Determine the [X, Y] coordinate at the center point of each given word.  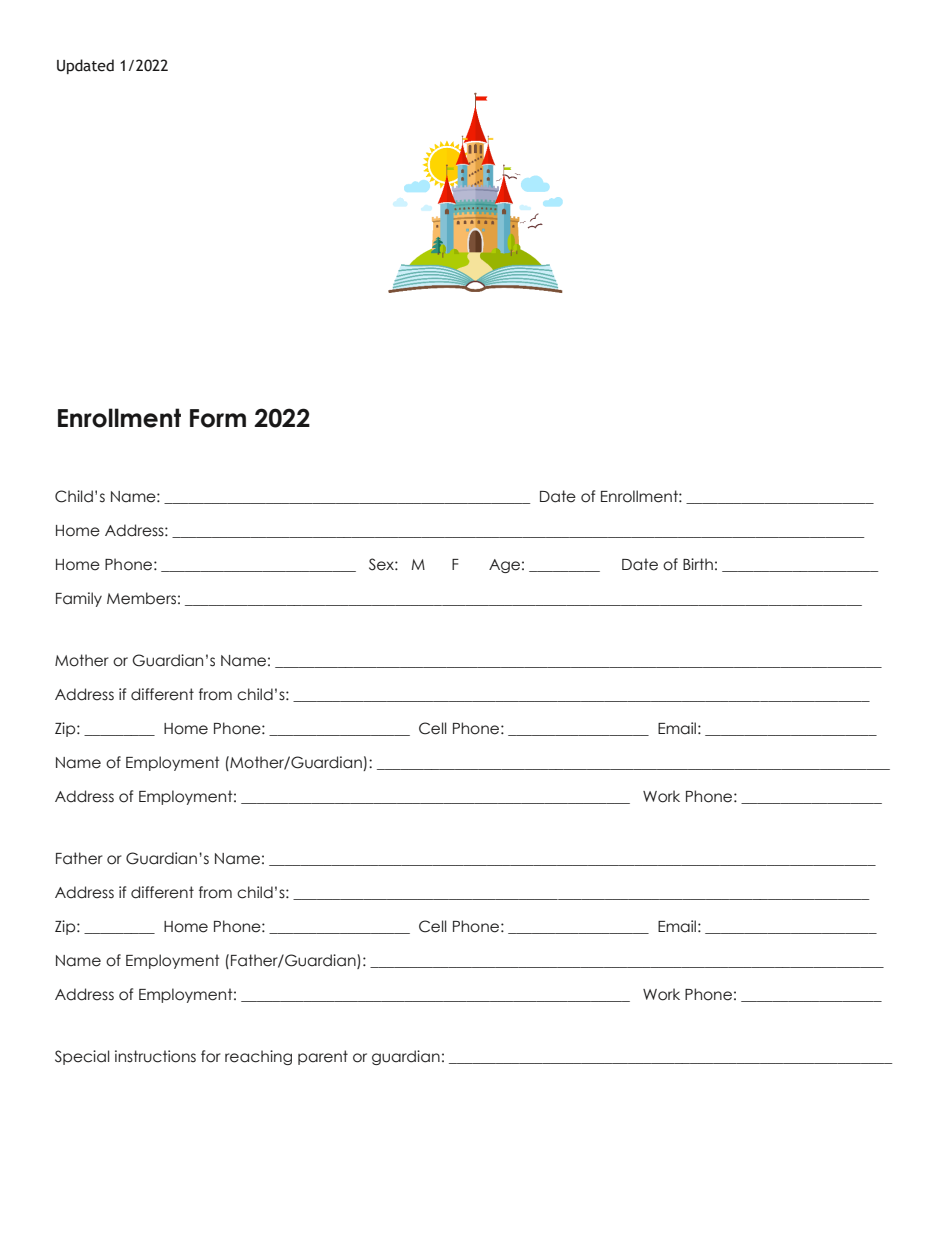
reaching [258, 1057]
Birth [698, 564]
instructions [155, 1056]
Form [218, 418]
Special [82, 1057]
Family [79, 599]
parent [323, 1057]
